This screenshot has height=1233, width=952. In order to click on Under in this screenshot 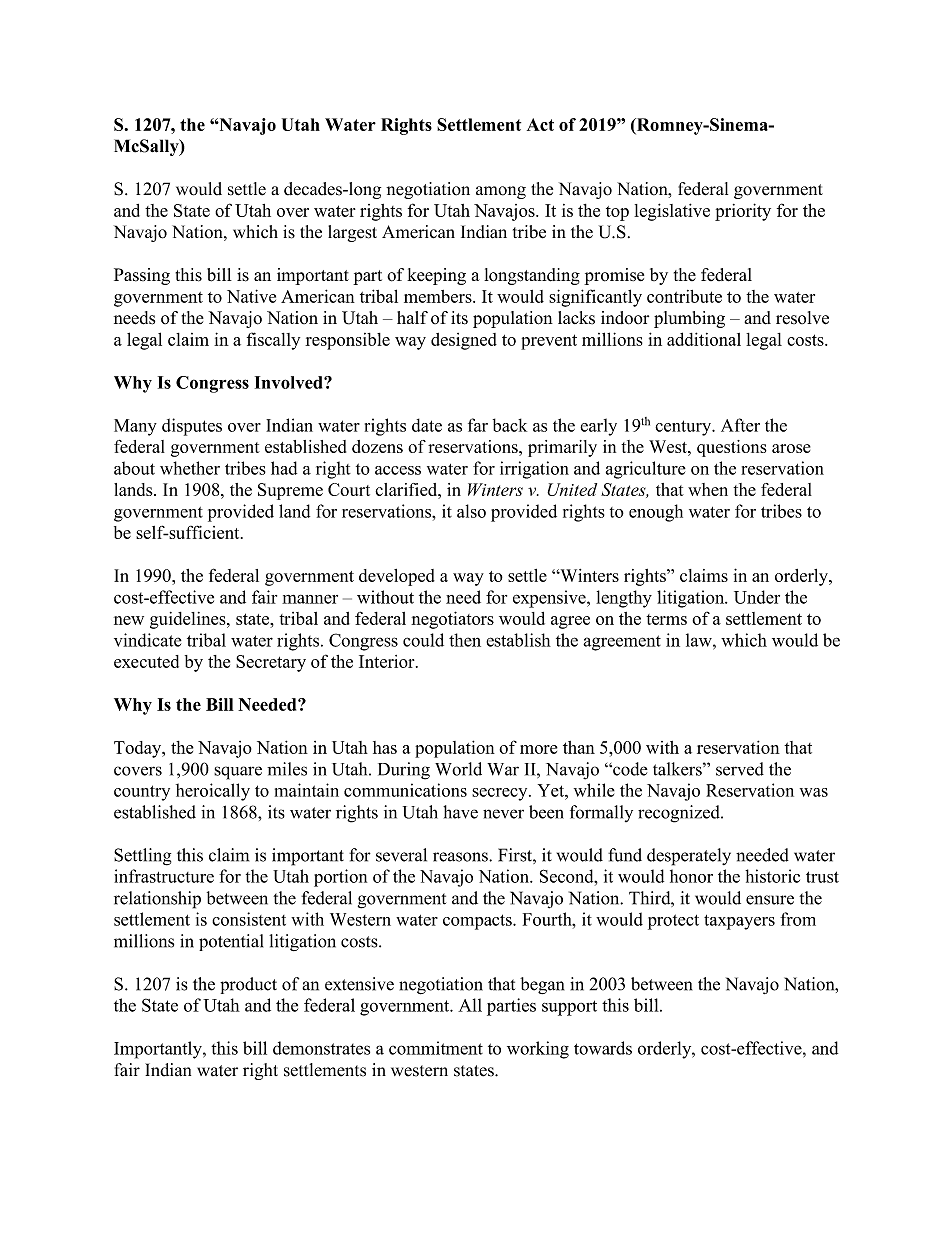, I will do `click(757, 597)`.
